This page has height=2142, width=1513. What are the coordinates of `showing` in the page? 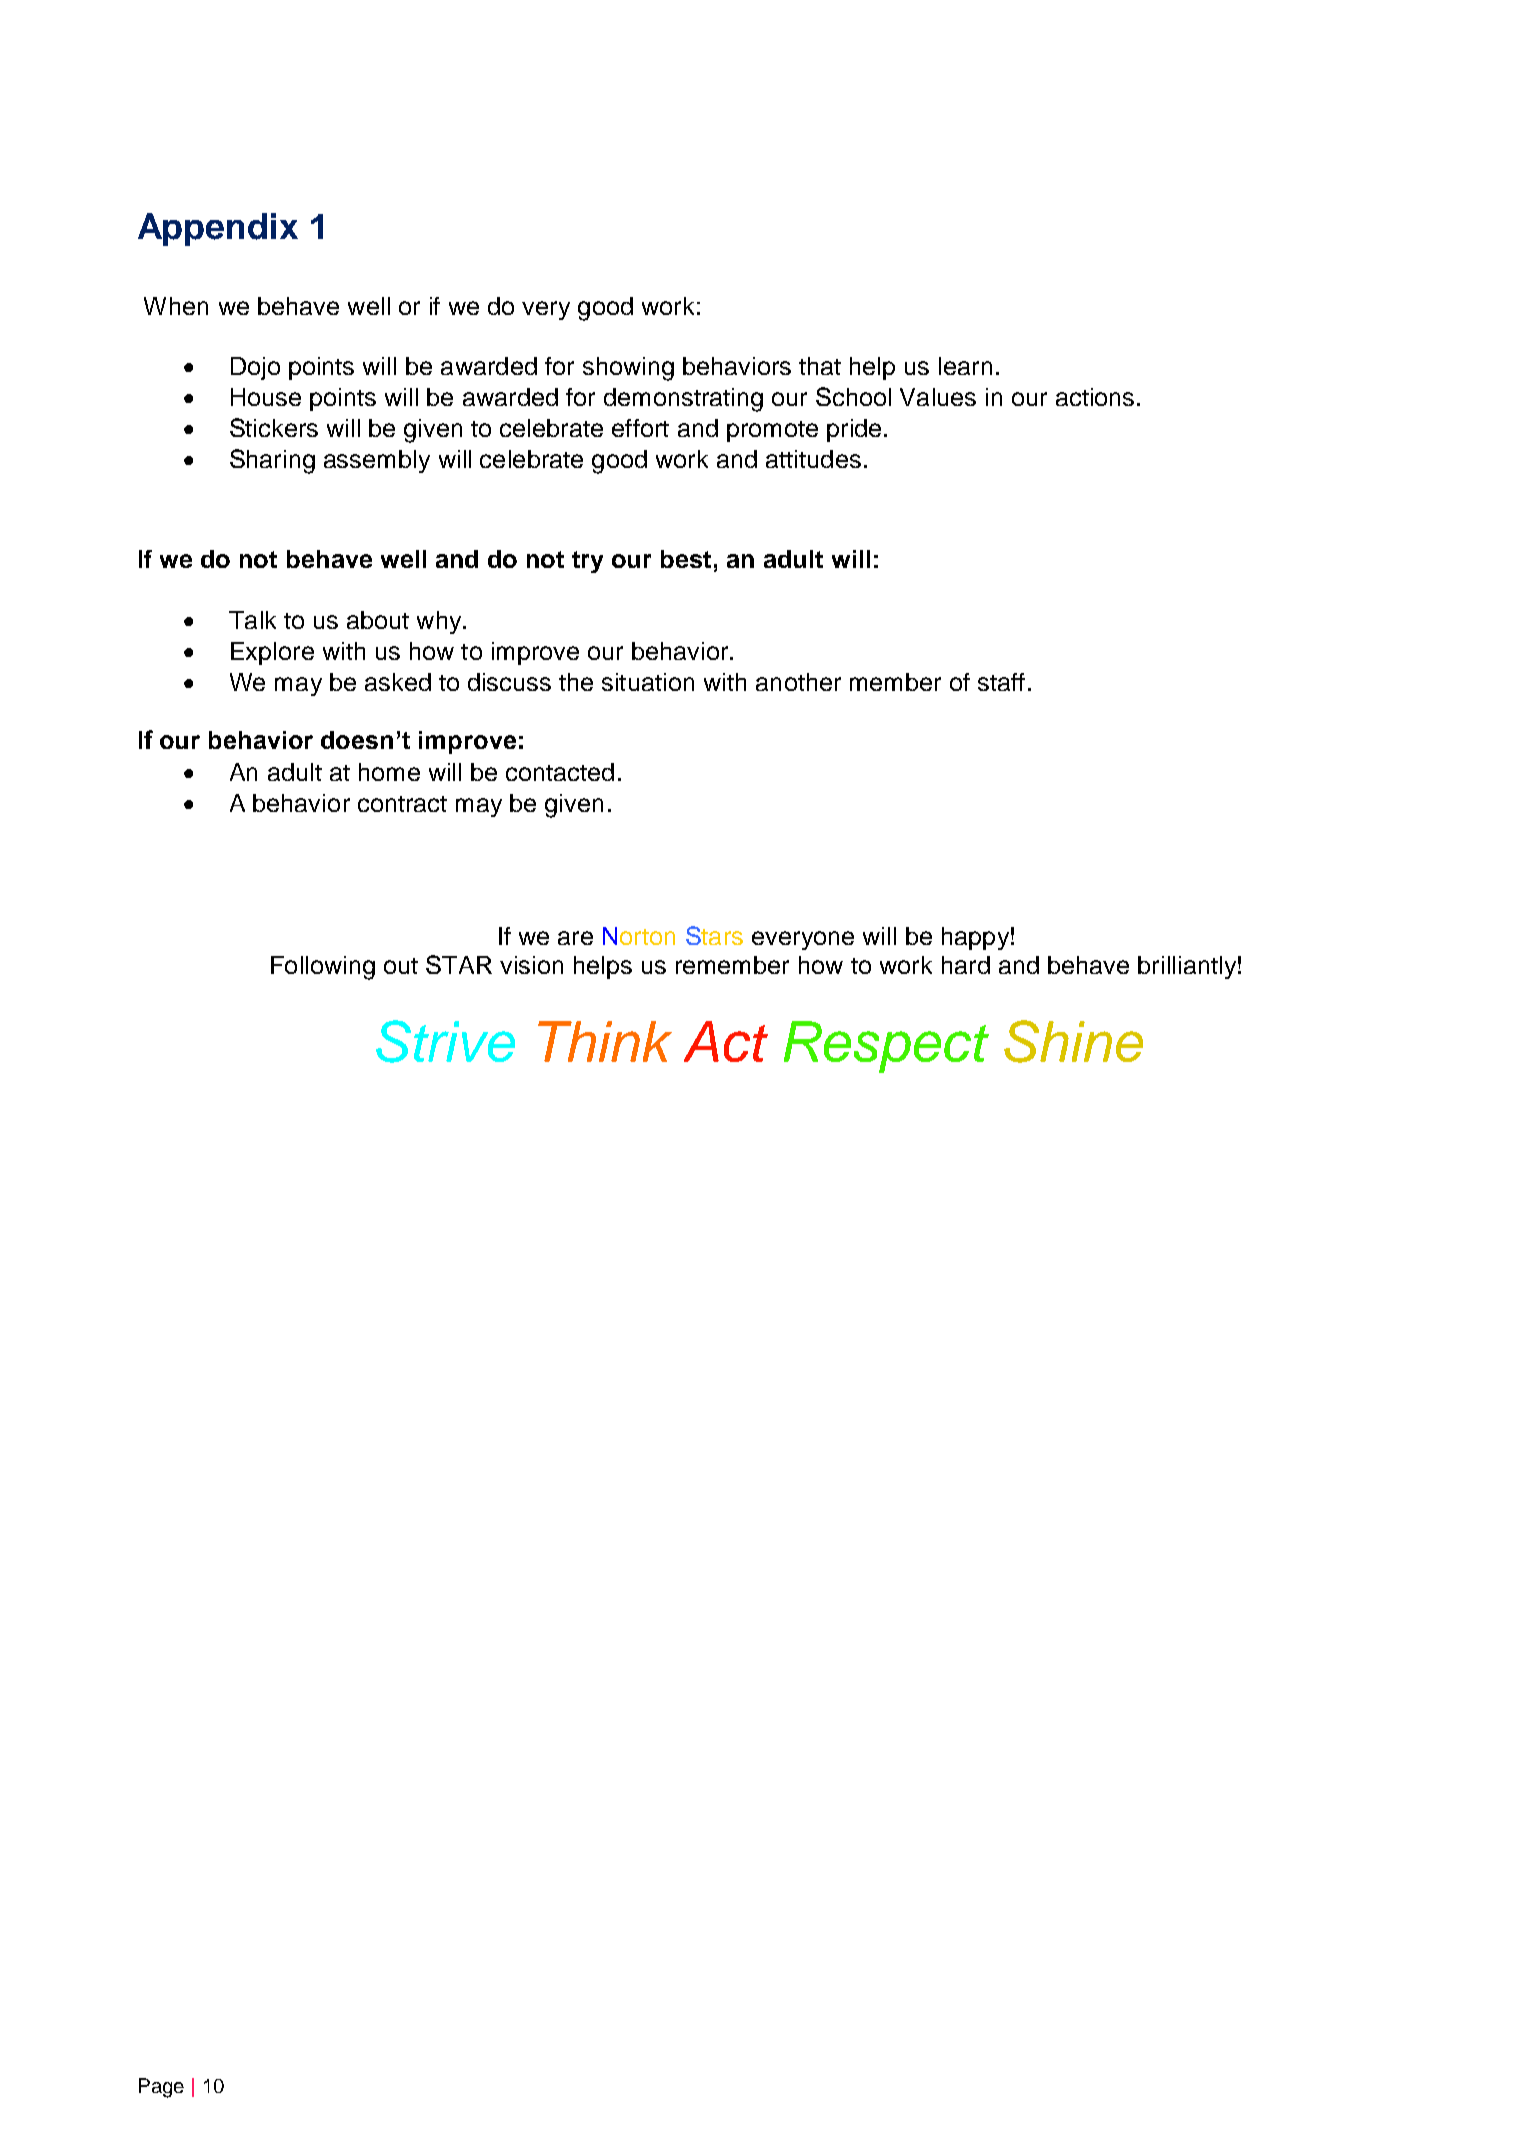 It's located at (628, 369).
